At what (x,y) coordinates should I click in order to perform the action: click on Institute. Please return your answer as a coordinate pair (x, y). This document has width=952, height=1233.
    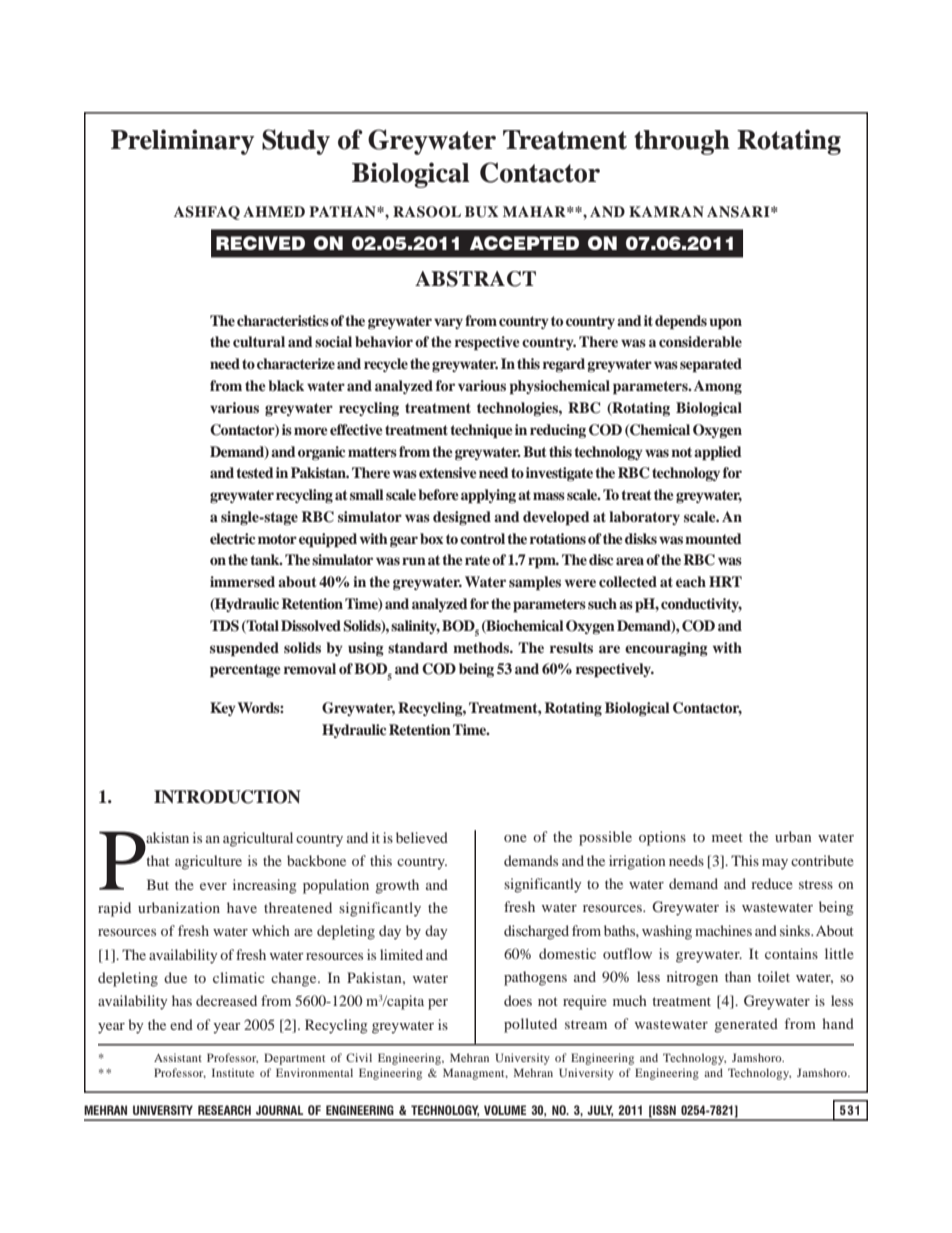
    Looking at the image, I should click on (233, 1072).
